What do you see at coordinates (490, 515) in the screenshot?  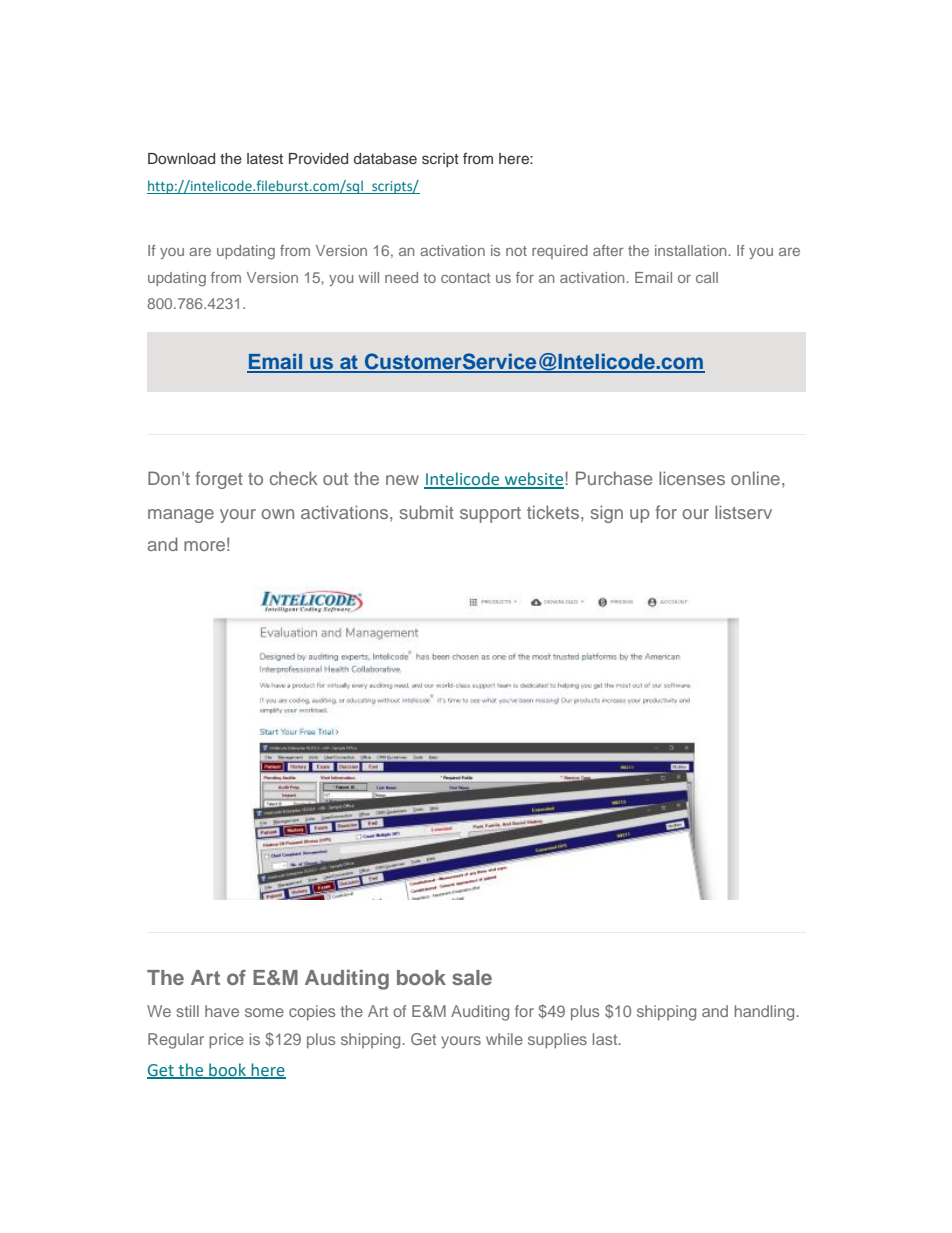 I see `support` at bounding box center [490, 515].
